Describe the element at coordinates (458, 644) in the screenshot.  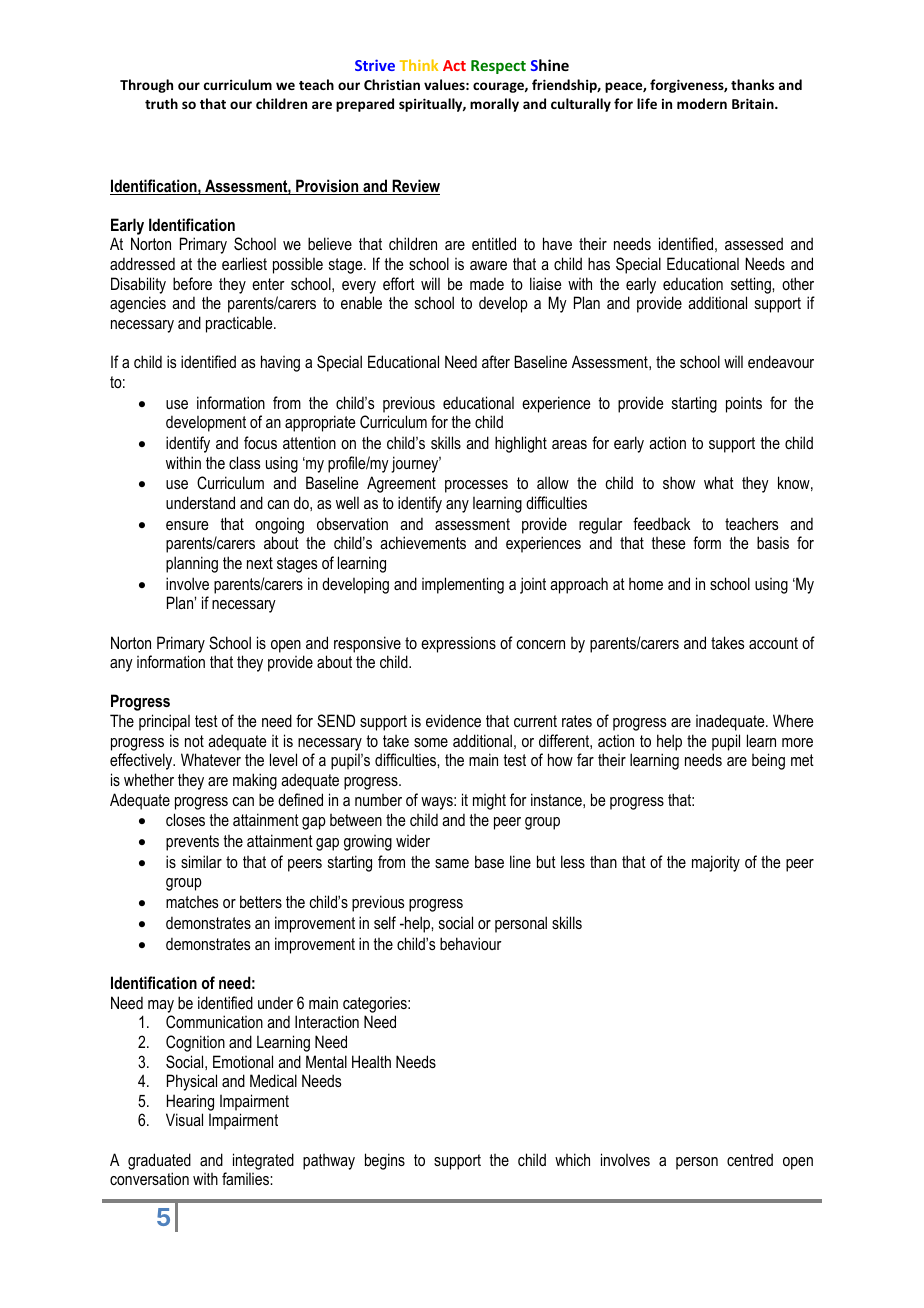
I see `expressions` at that location.
